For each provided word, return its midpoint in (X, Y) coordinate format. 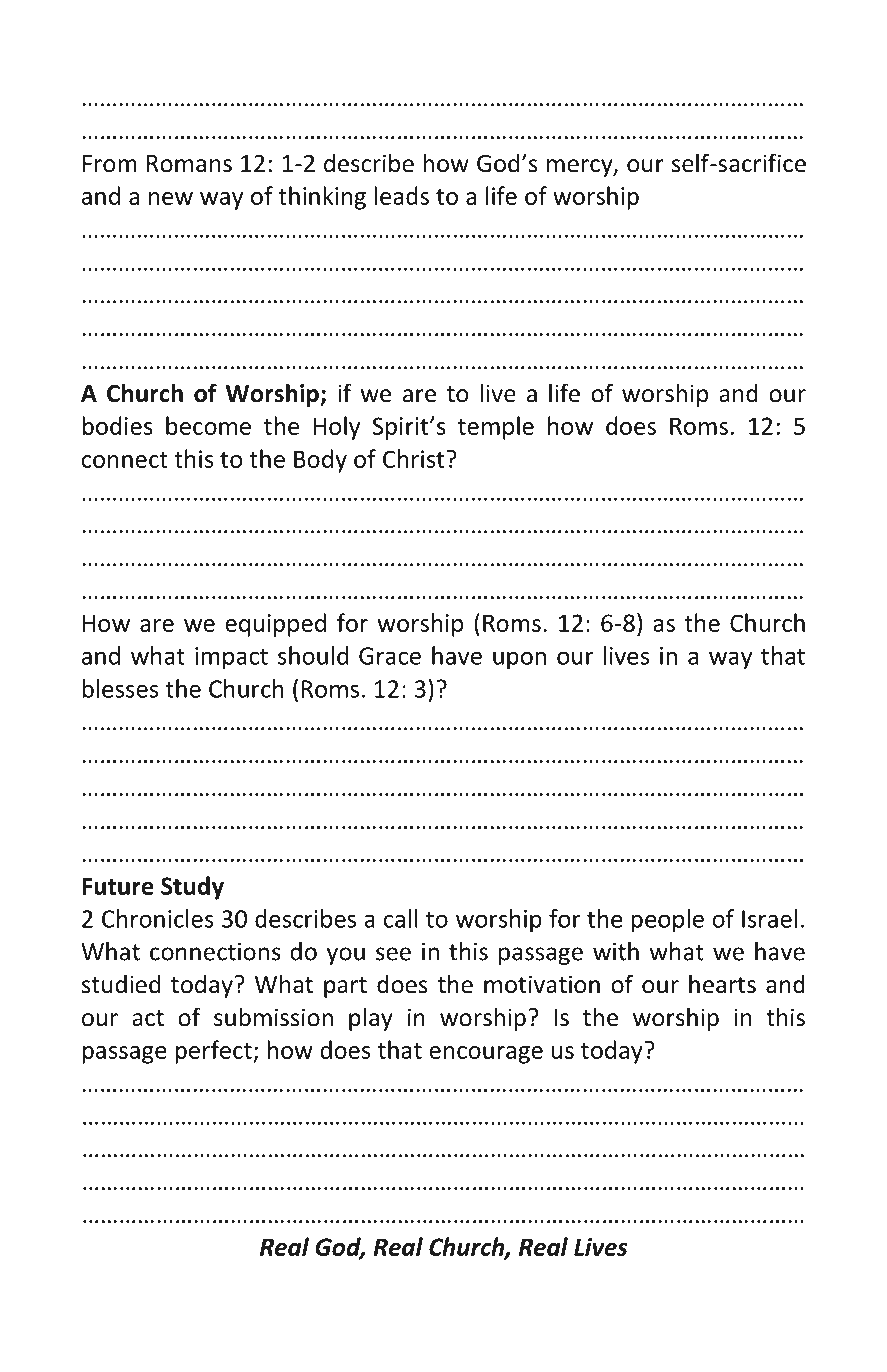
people (667, 921)
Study (192, 888)
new (171, 198)
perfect (214, 1052)
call (401, 918)
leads (401, 195)
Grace (390, 656)
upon (519, 660)
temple (496, 428)
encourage (486, 1055)
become (208, 425)
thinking (322, 198)
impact (231, 658)
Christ (415, 458)
